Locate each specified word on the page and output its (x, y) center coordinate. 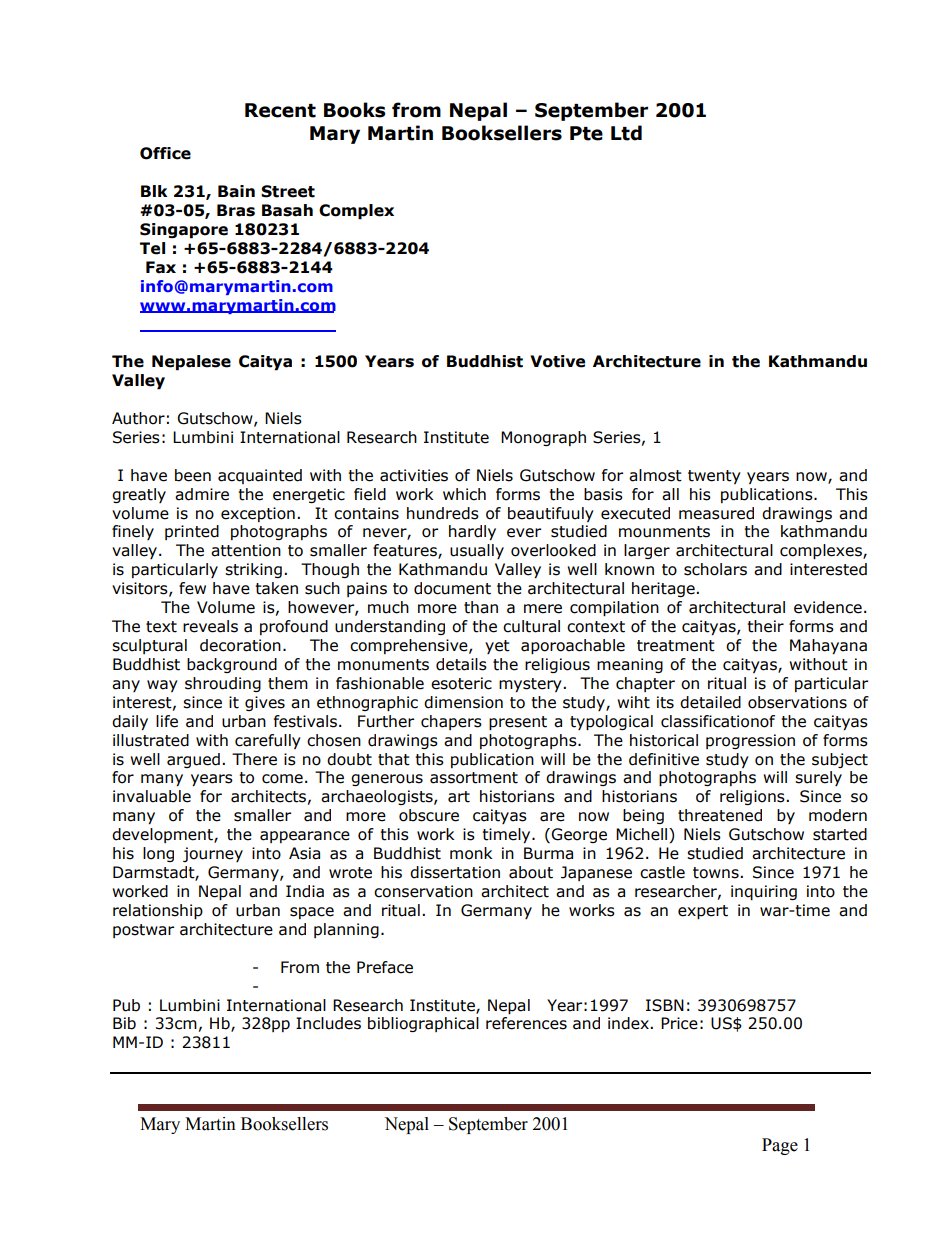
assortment (474, 778)
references (526, 1023)
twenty (714, 477)
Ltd (626, 133)
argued (193, 760)
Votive (557, 361)
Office (165, 153)
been (193, 475)
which (464, 494)
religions (753, 797)
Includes (328, 1023)
